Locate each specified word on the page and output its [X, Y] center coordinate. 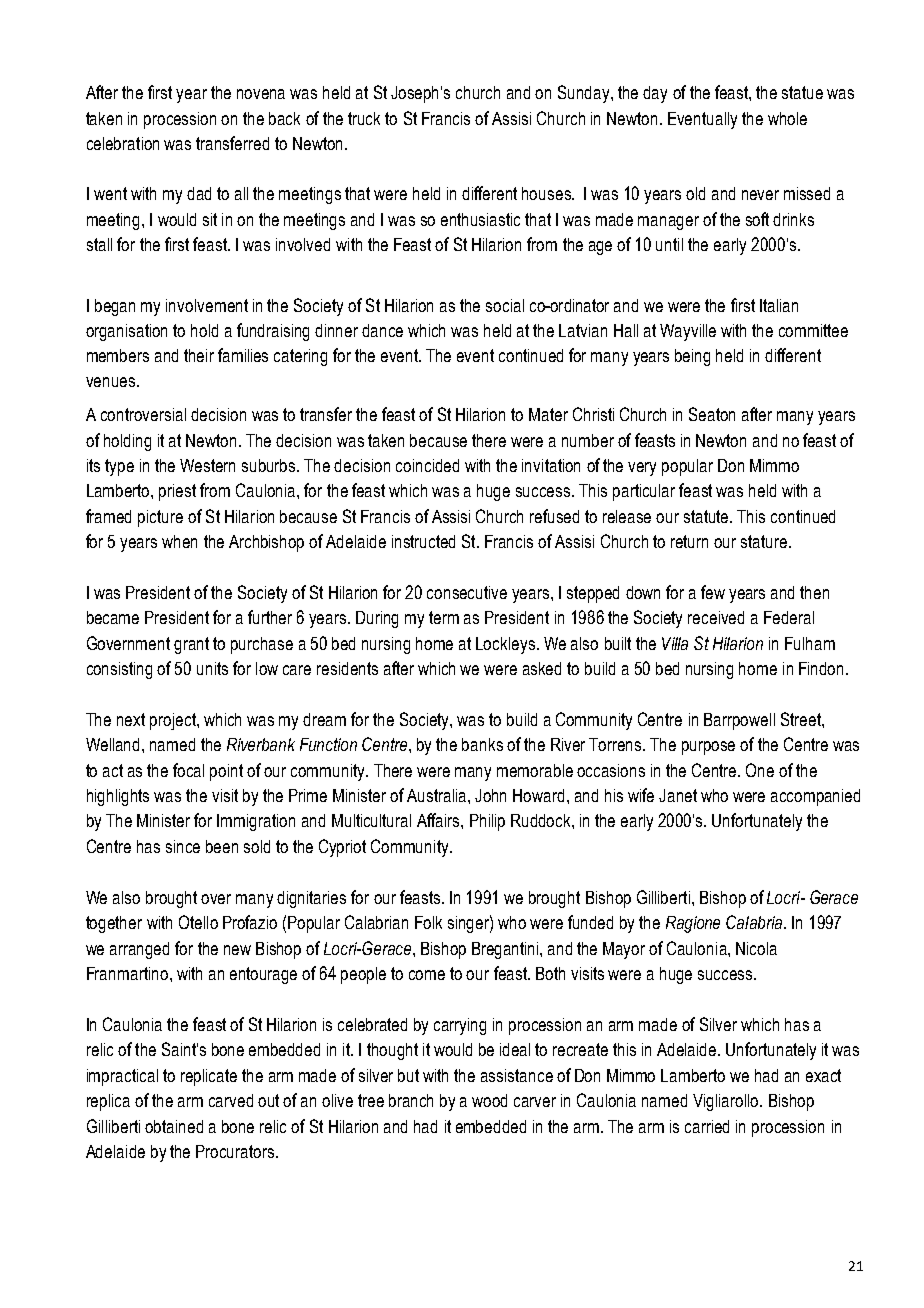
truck [364, 118]
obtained [174, 1126]
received [716, 617]
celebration [123, 143]
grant [191, 645]
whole [787, 118]
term [444, 617]
